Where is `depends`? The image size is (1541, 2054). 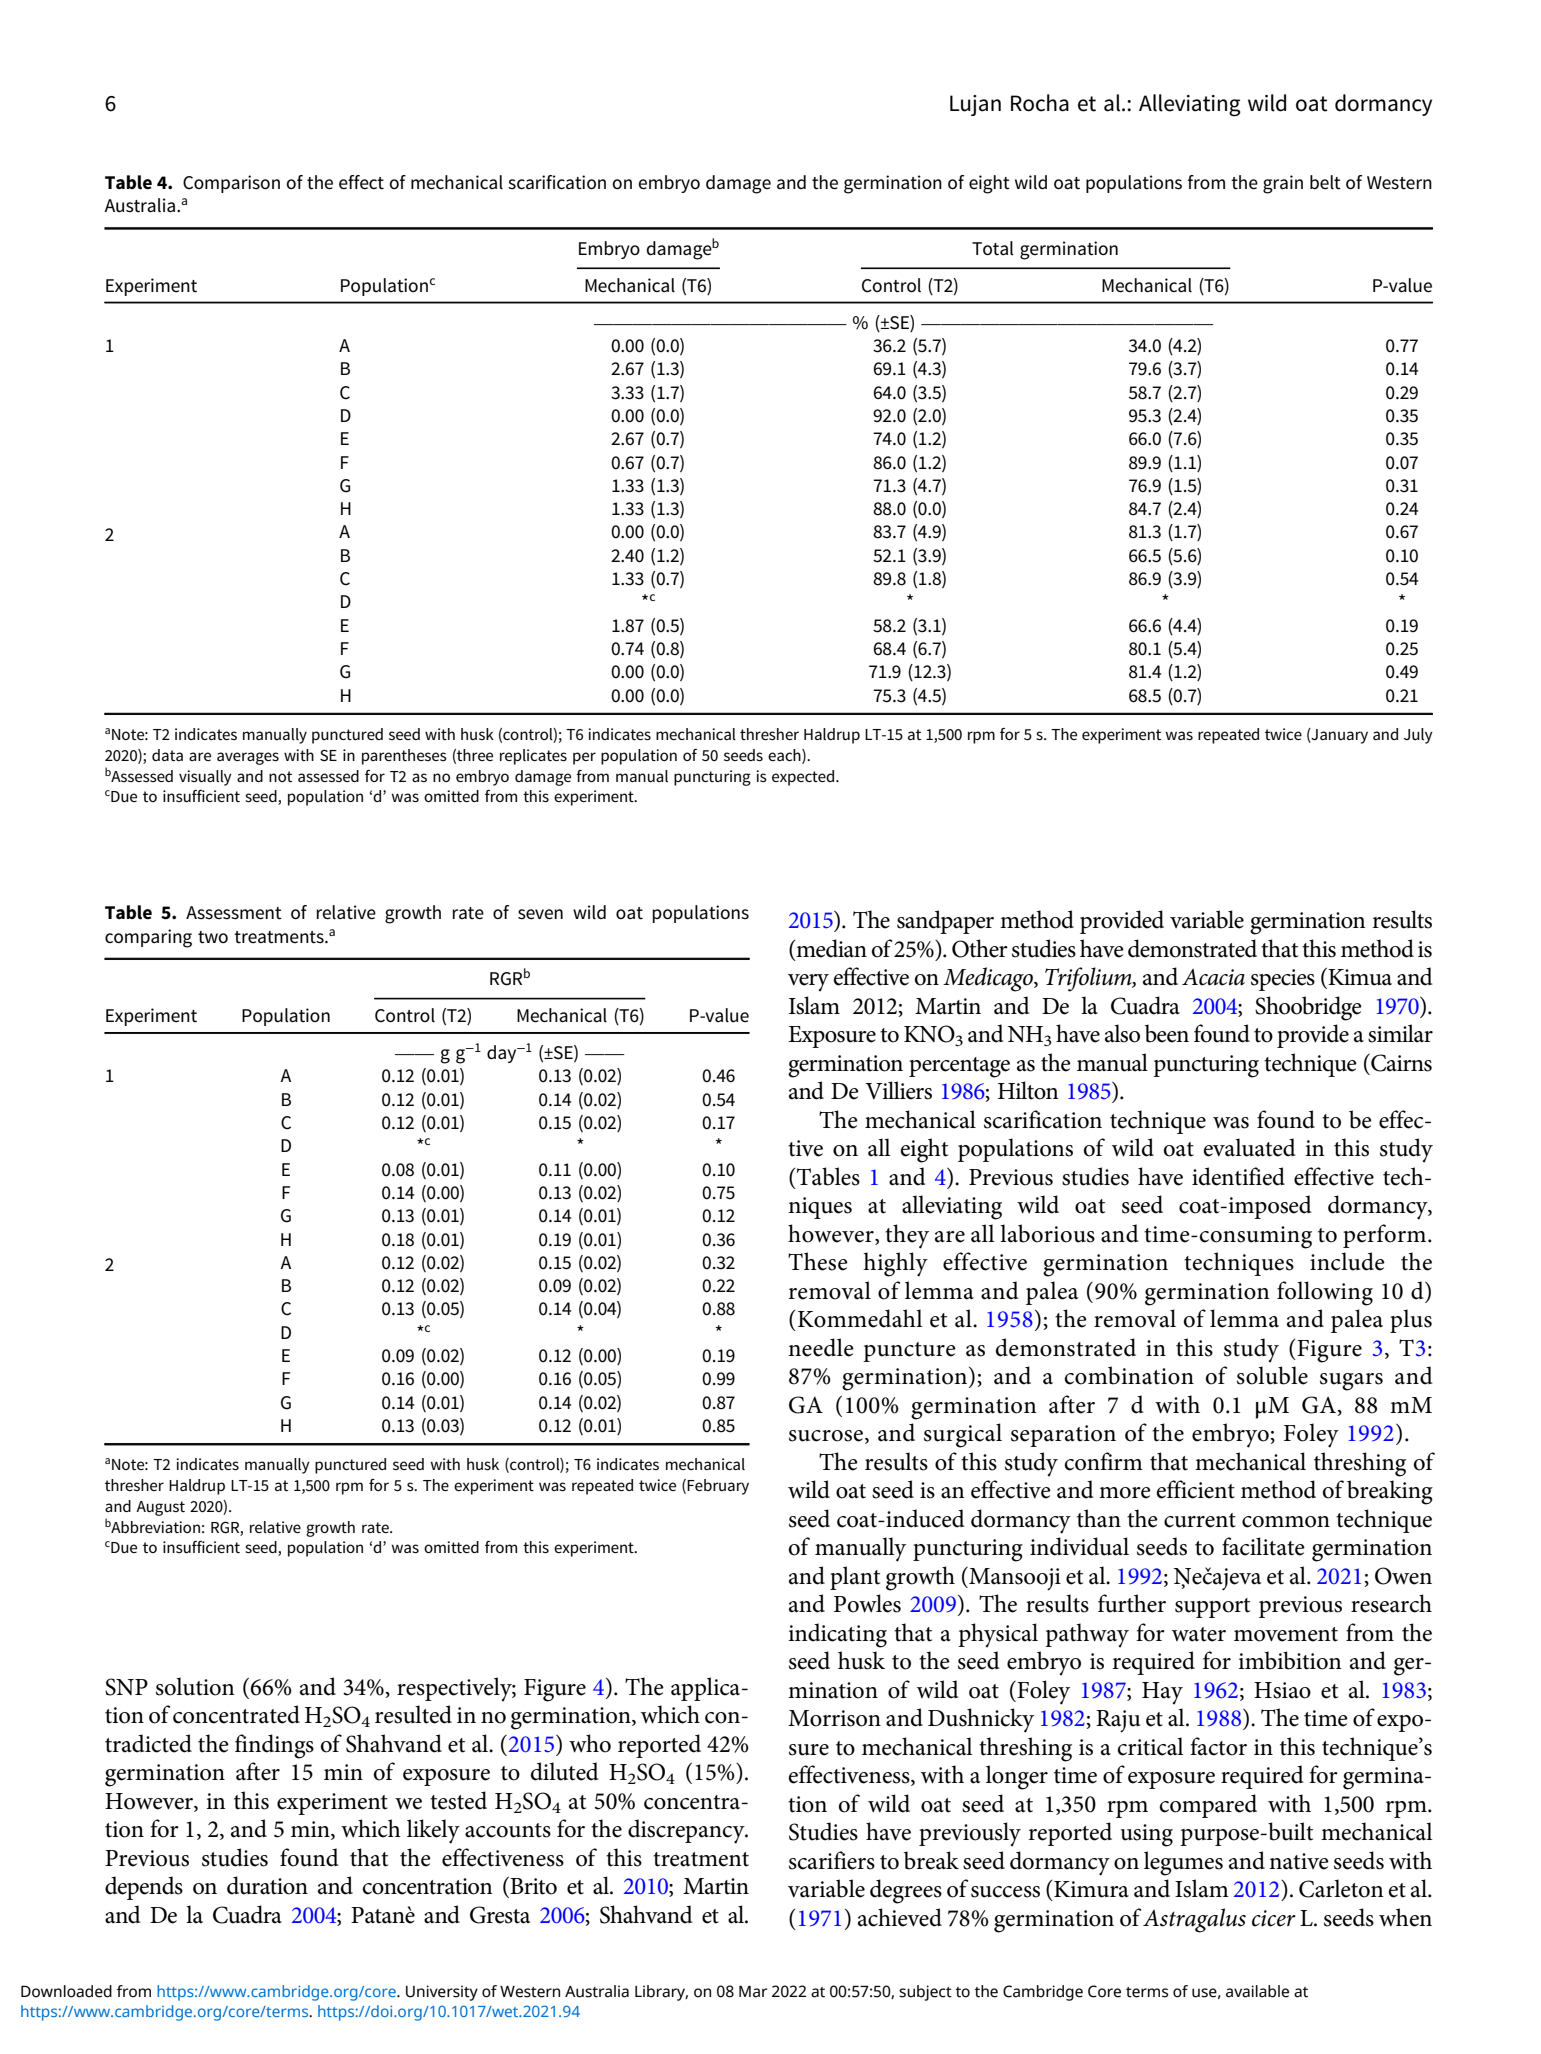 depends is located at coordinates (144, 1888).
